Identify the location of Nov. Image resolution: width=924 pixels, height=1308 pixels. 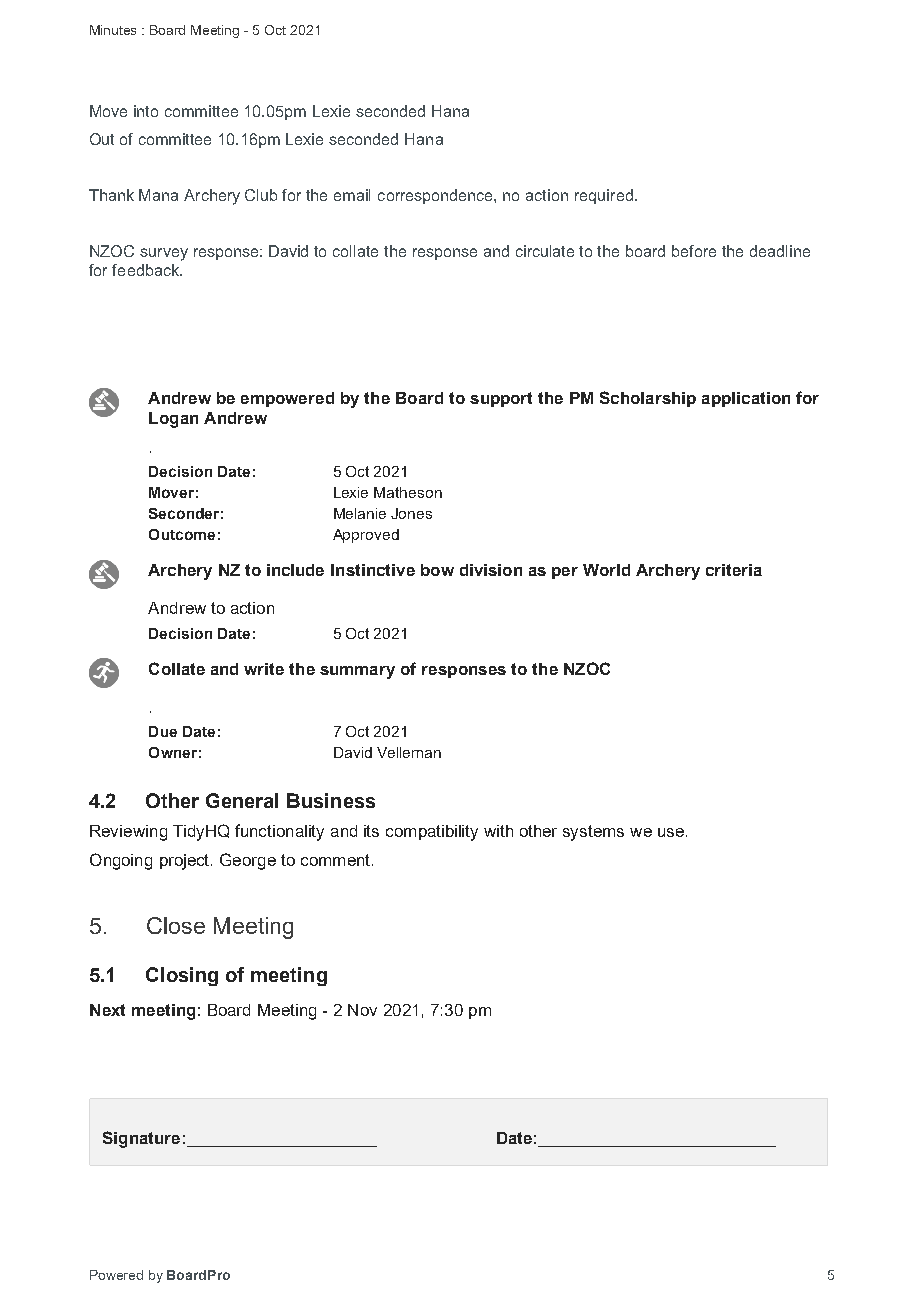
(362, 1010).
